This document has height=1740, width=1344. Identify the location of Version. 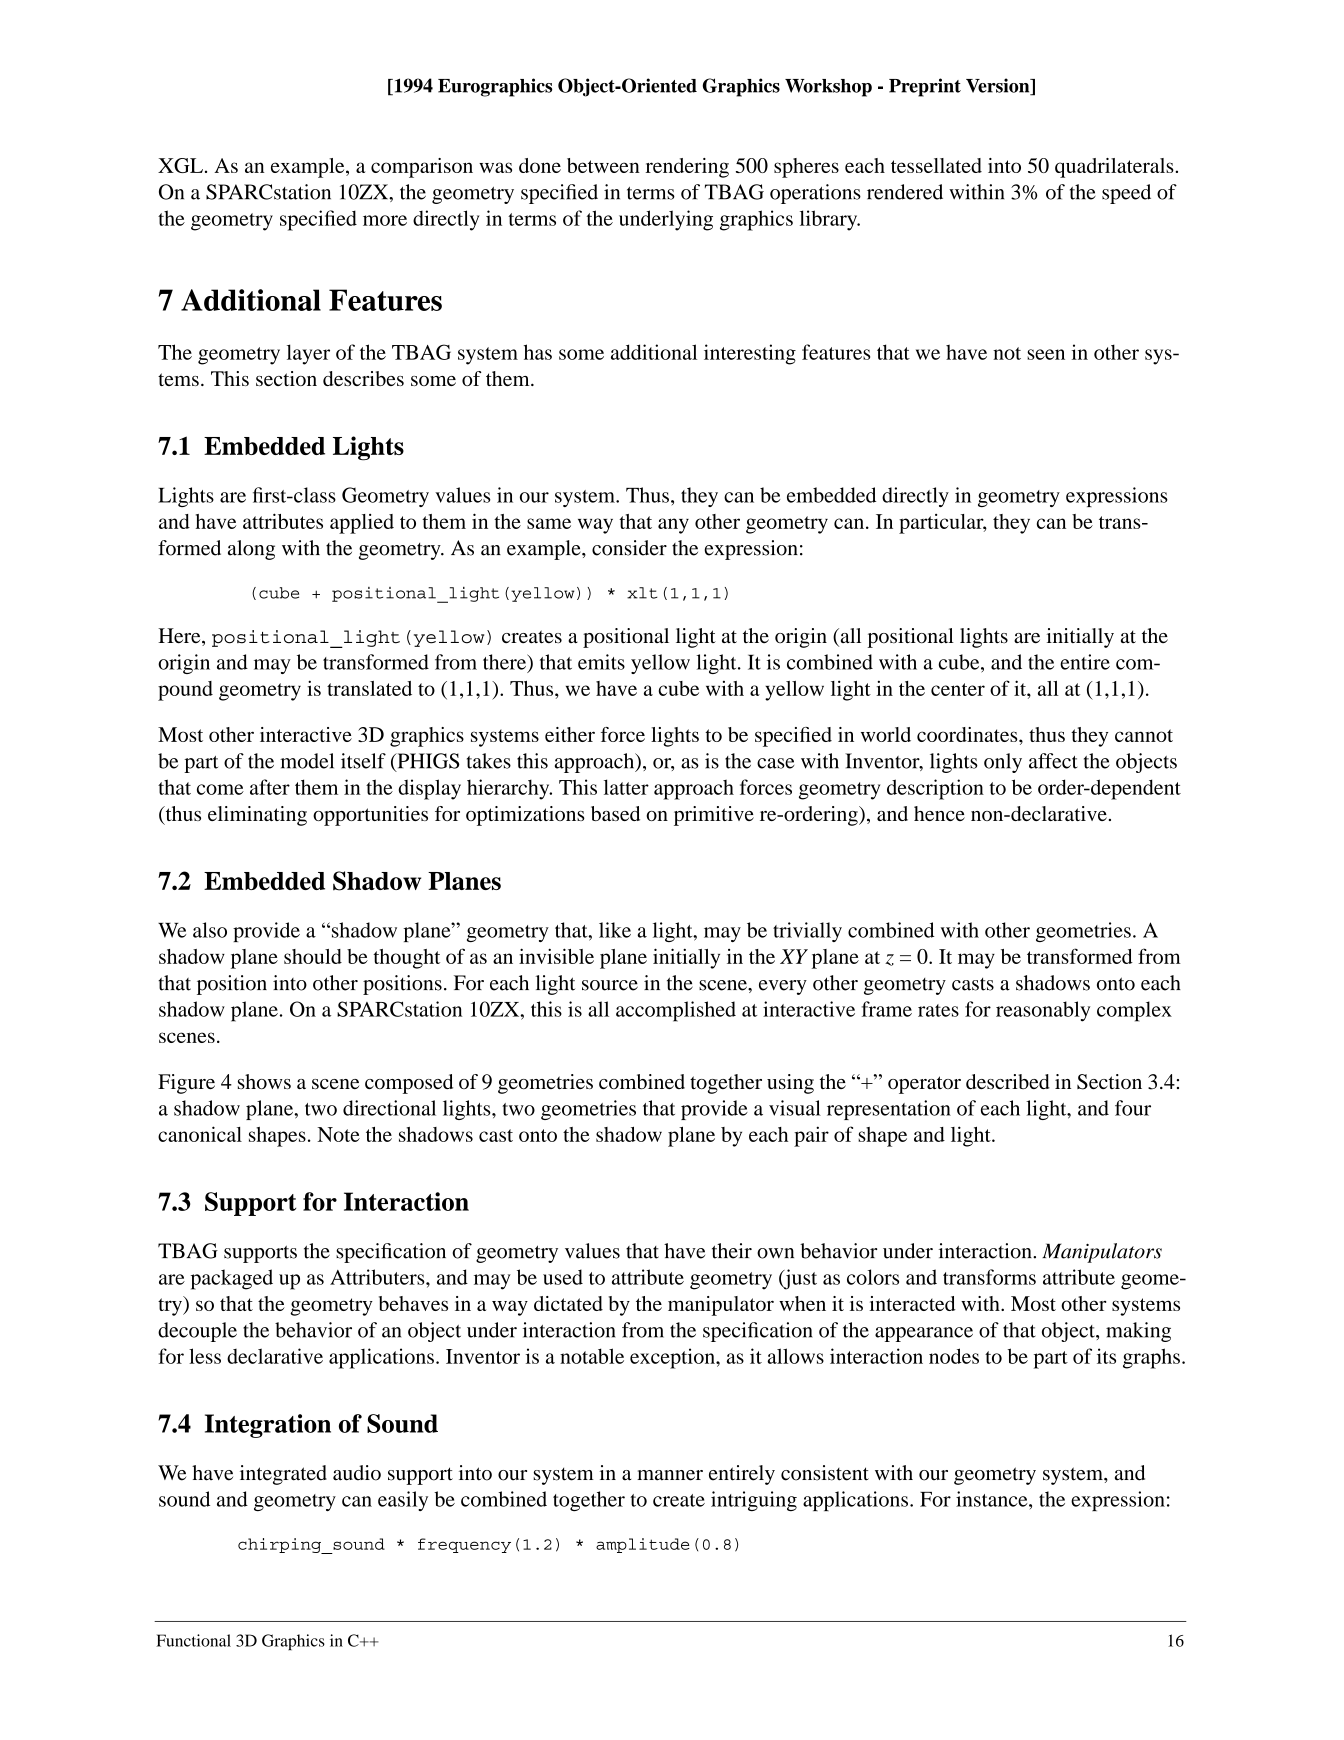
(999, 86).
